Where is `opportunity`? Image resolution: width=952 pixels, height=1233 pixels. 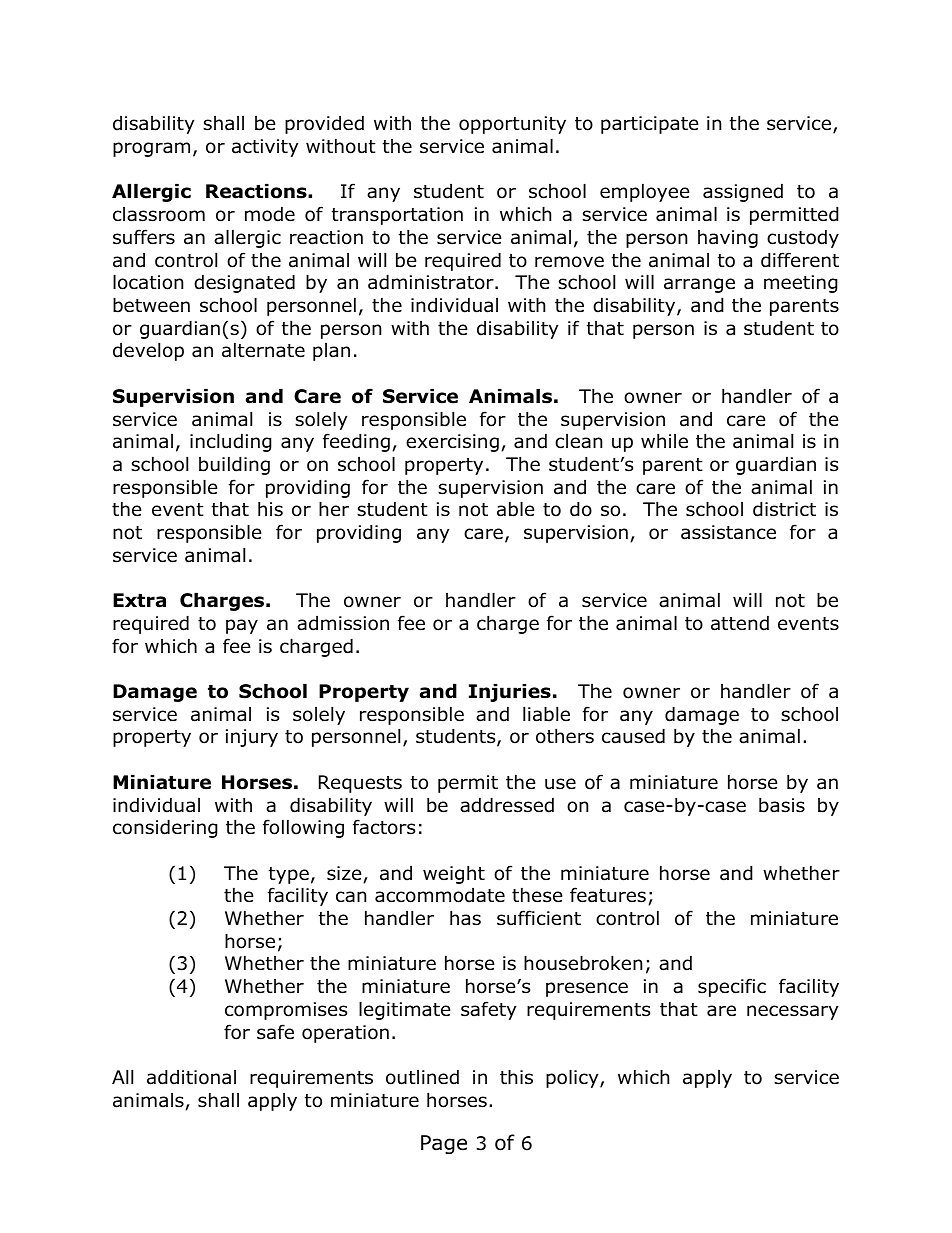
opportunity is located at coordinates (512, 125).
